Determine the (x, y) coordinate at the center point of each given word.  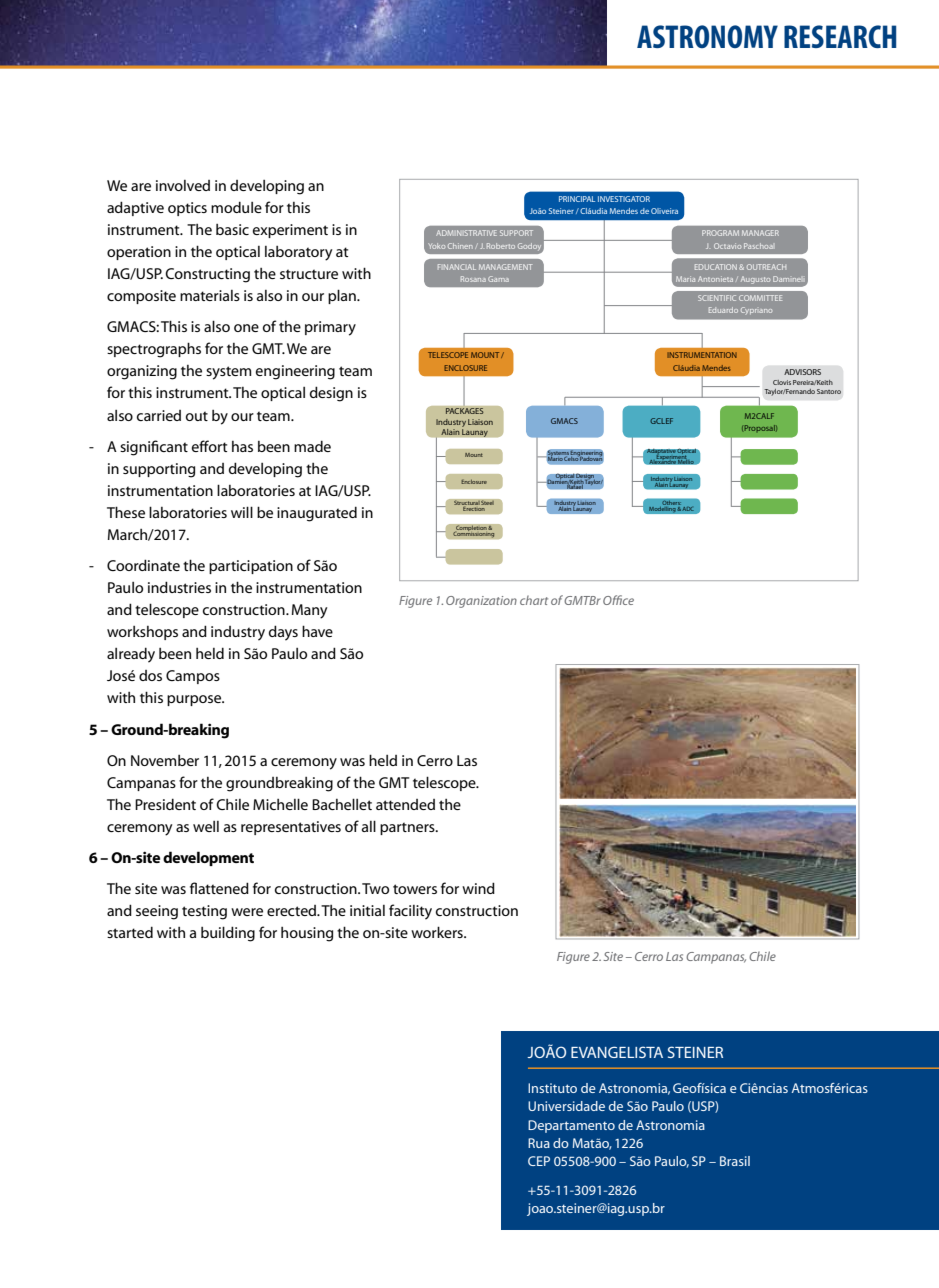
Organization (481, 602)
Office (618, 600)
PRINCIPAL (577, 199)
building (228, 934)
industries (179, 587)
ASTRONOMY (707, 36)
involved (183, 185)
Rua (539, 1143)
